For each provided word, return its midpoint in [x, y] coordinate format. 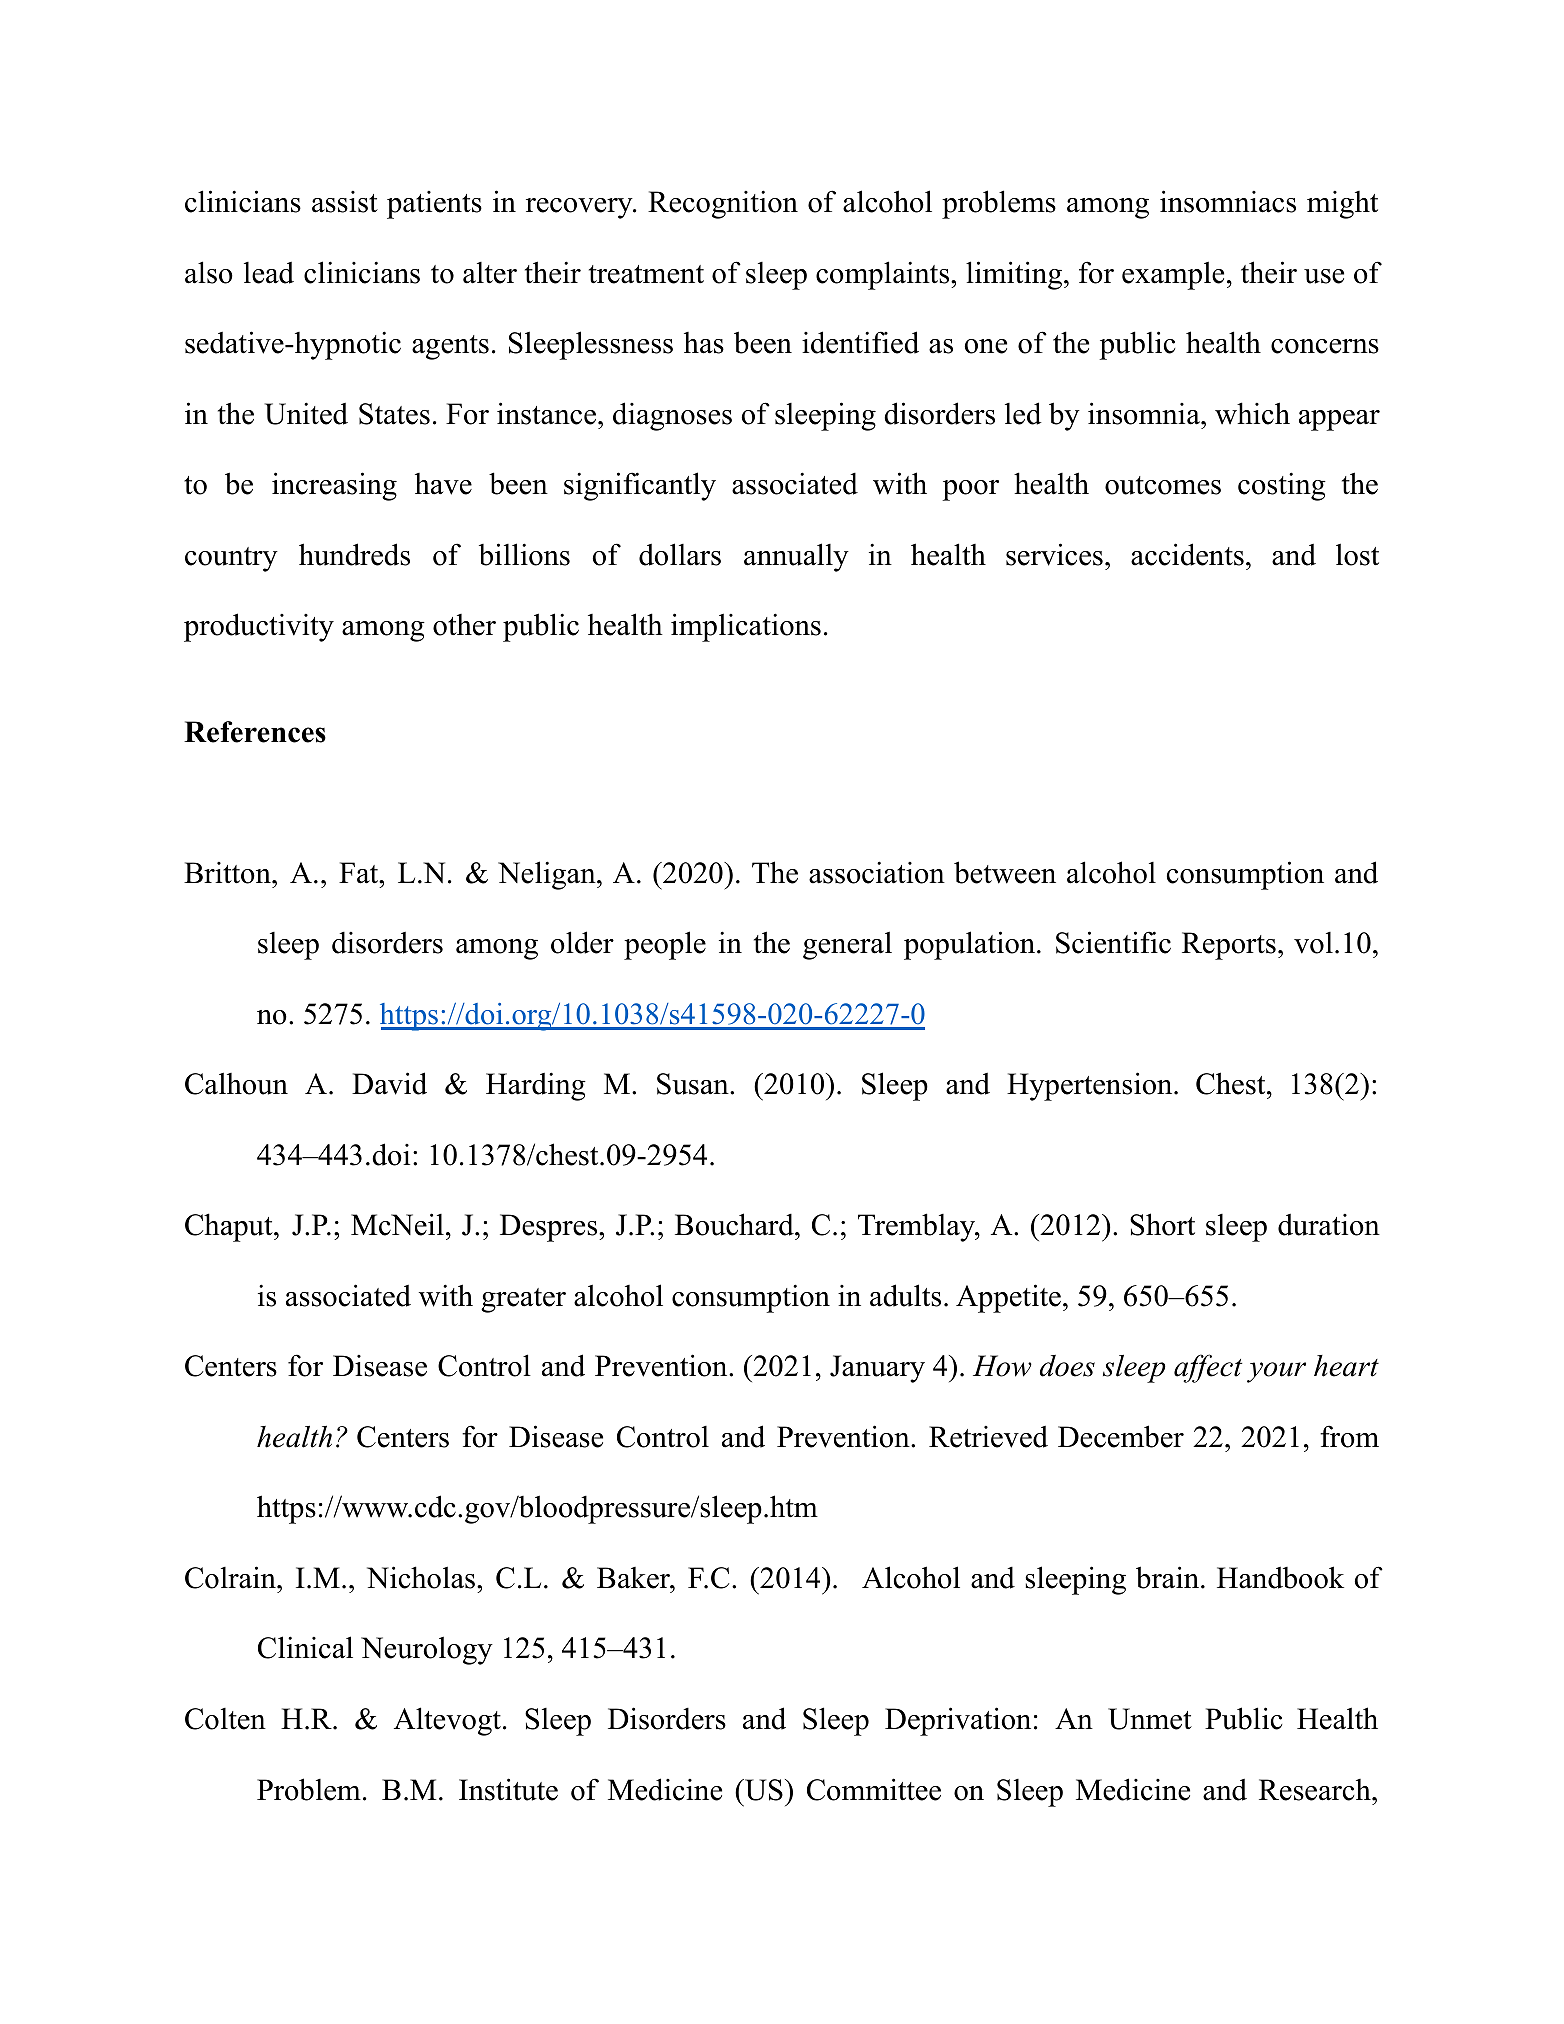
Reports [1229, 946]
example [1173, 275]
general [847, 945]
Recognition [723, 204]
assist [345, 202]
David [389, 1083]
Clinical [305, 1647]
